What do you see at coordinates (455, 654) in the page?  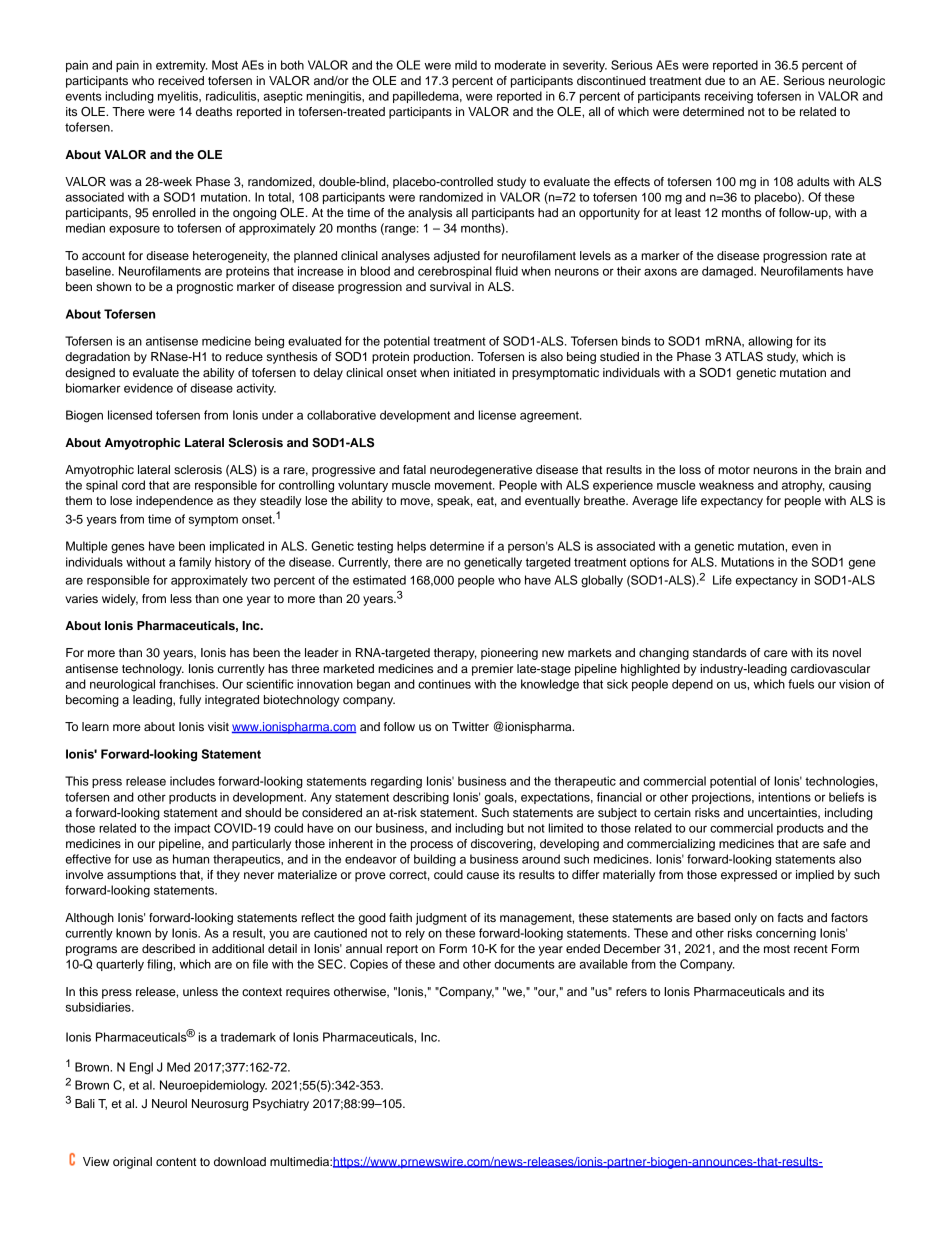 I see `therapy` at bounding box center [455, 654].
